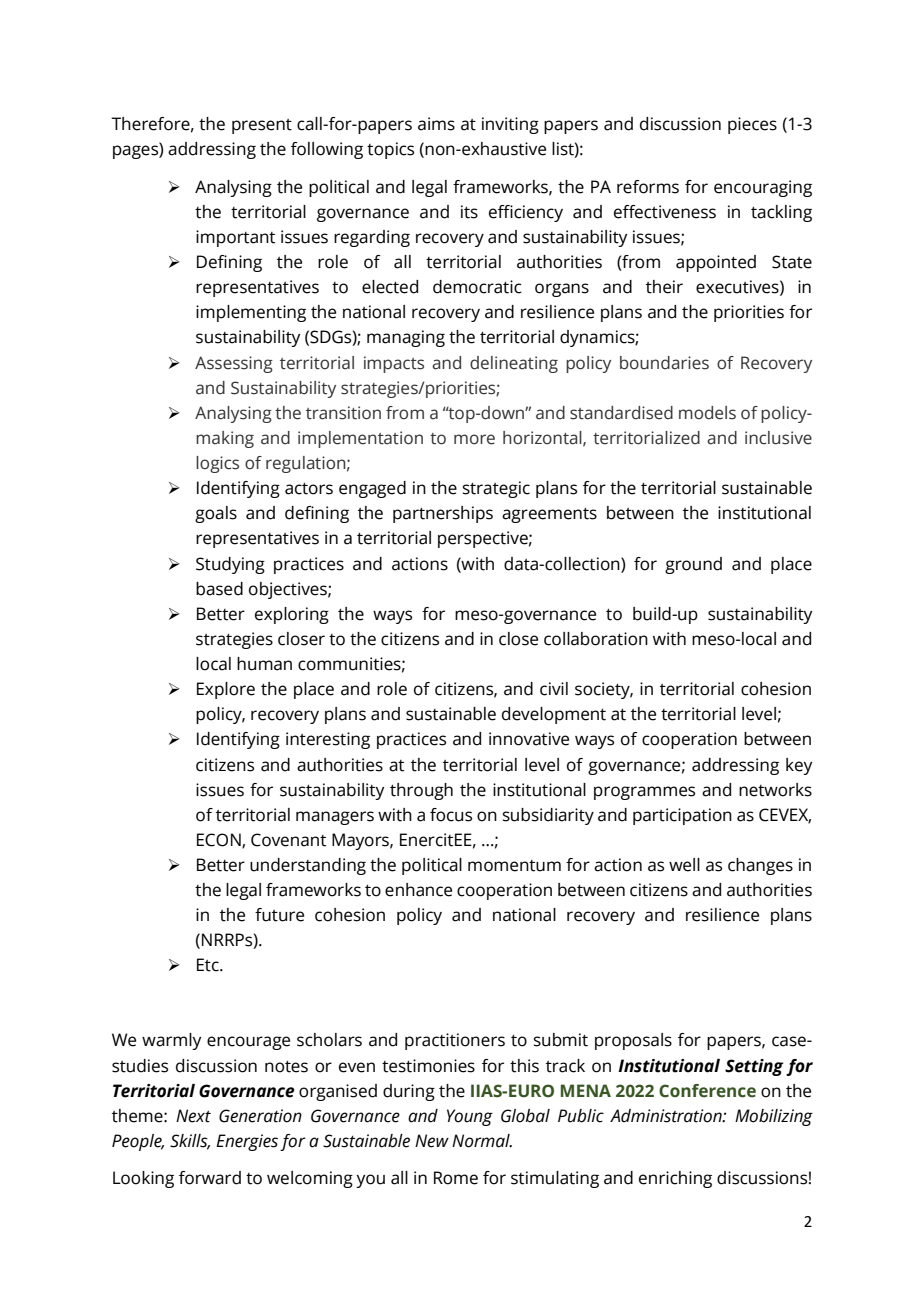  What do you see at coordinates (752, 125) in the document?
I see `pieces` at bounding box center [752, 125].
